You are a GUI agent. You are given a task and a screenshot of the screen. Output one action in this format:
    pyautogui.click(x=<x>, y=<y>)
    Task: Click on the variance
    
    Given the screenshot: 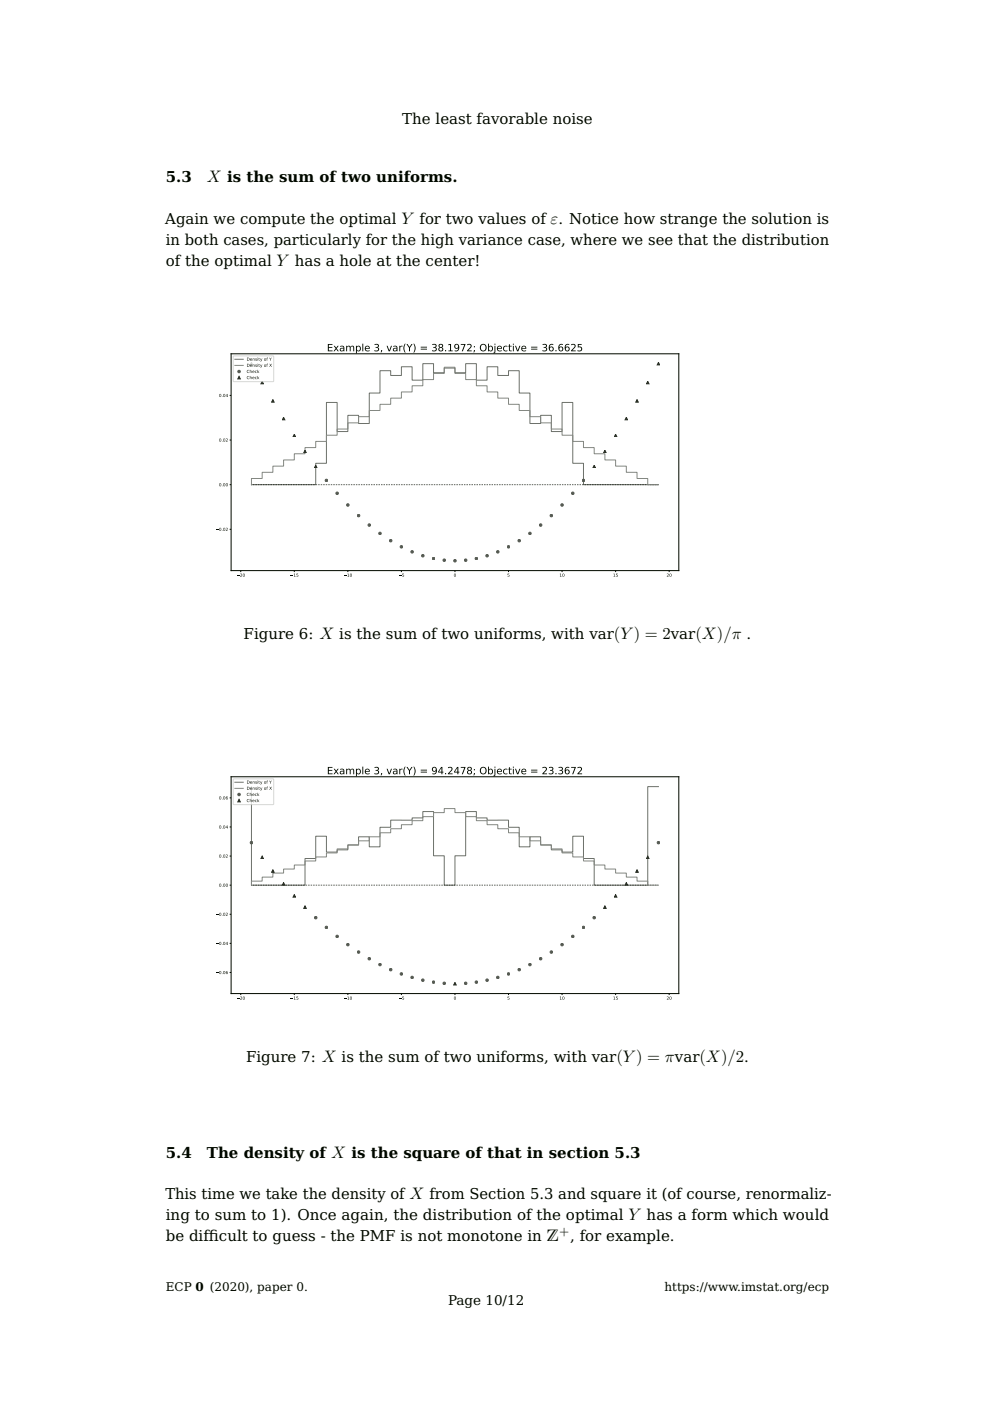 What is the action you would take?
    pyautogui.click(x=490, y=240)
